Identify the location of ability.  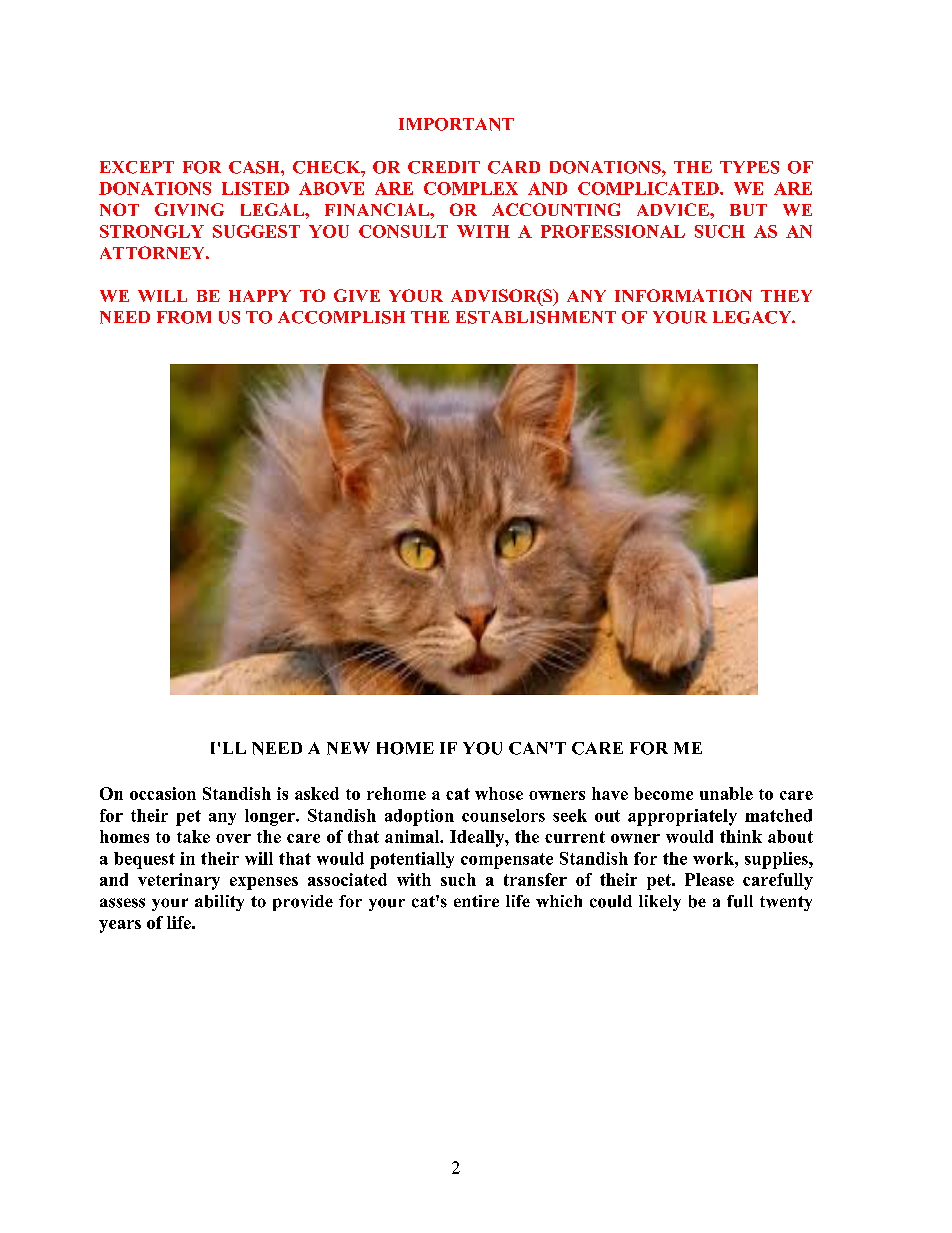
(219, 903).
